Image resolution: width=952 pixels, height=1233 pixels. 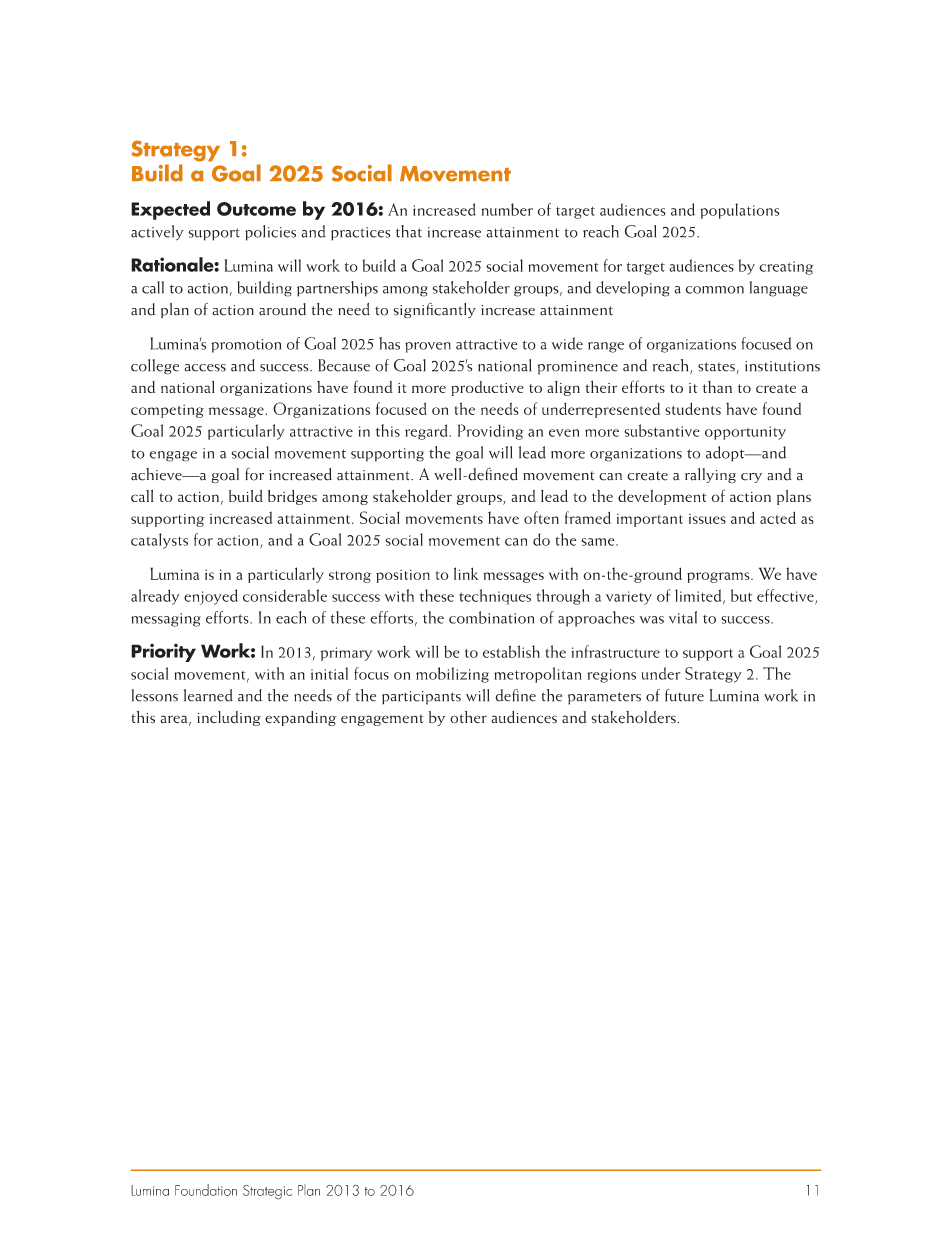 I want to click on including, so click(x=229, y=718).
